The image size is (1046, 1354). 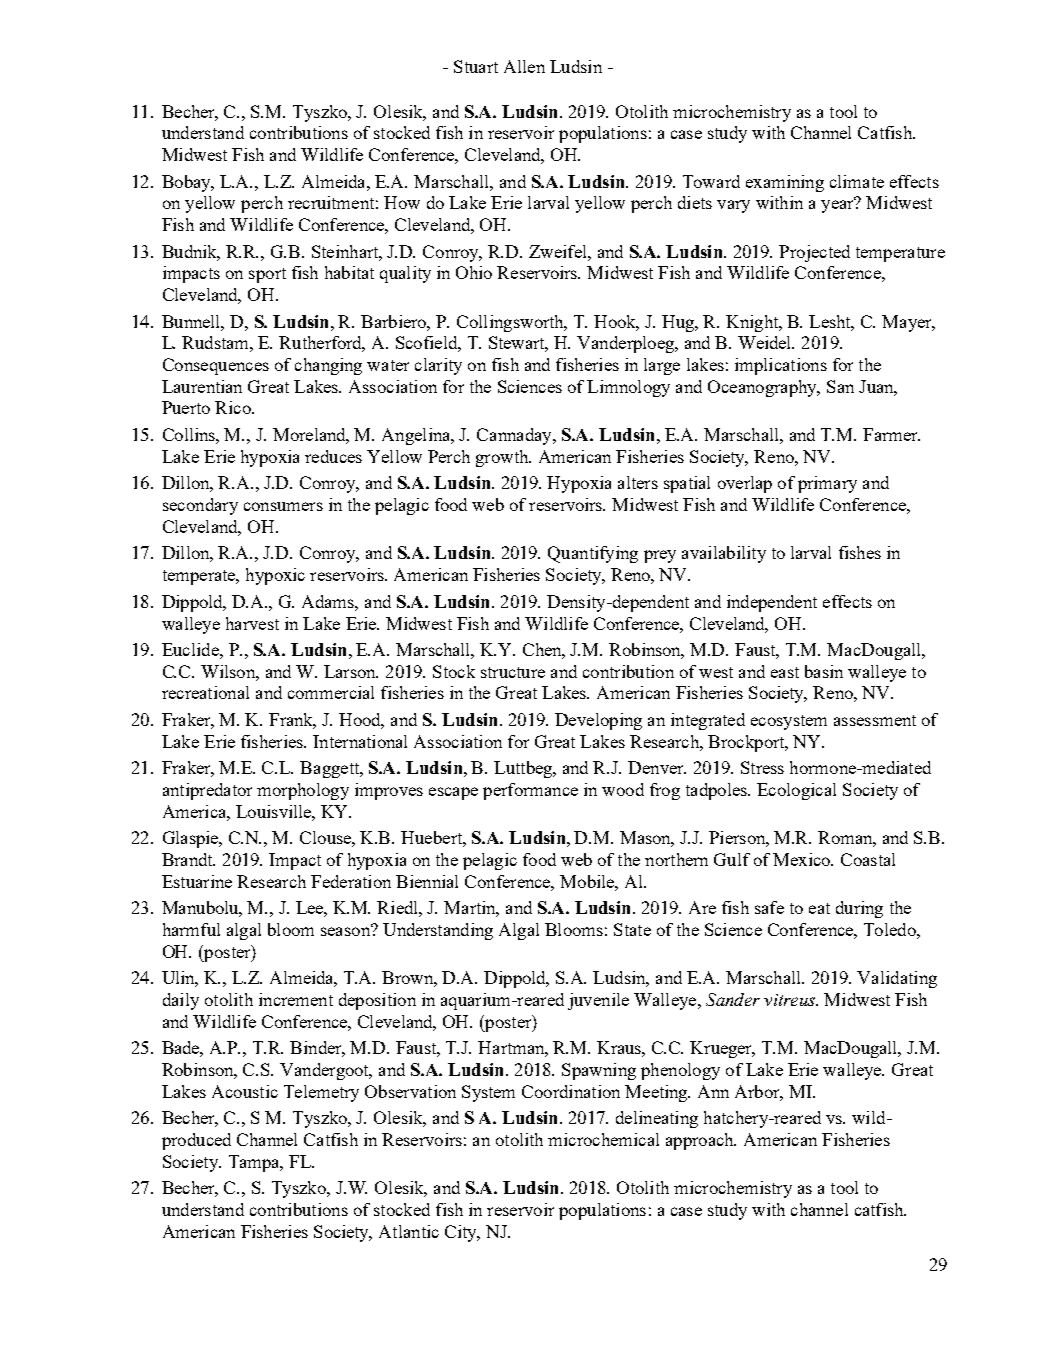 What do you see at coordinates (503, 458) in the screenshot?
I see `growth` at bounding box center [503, 458].
